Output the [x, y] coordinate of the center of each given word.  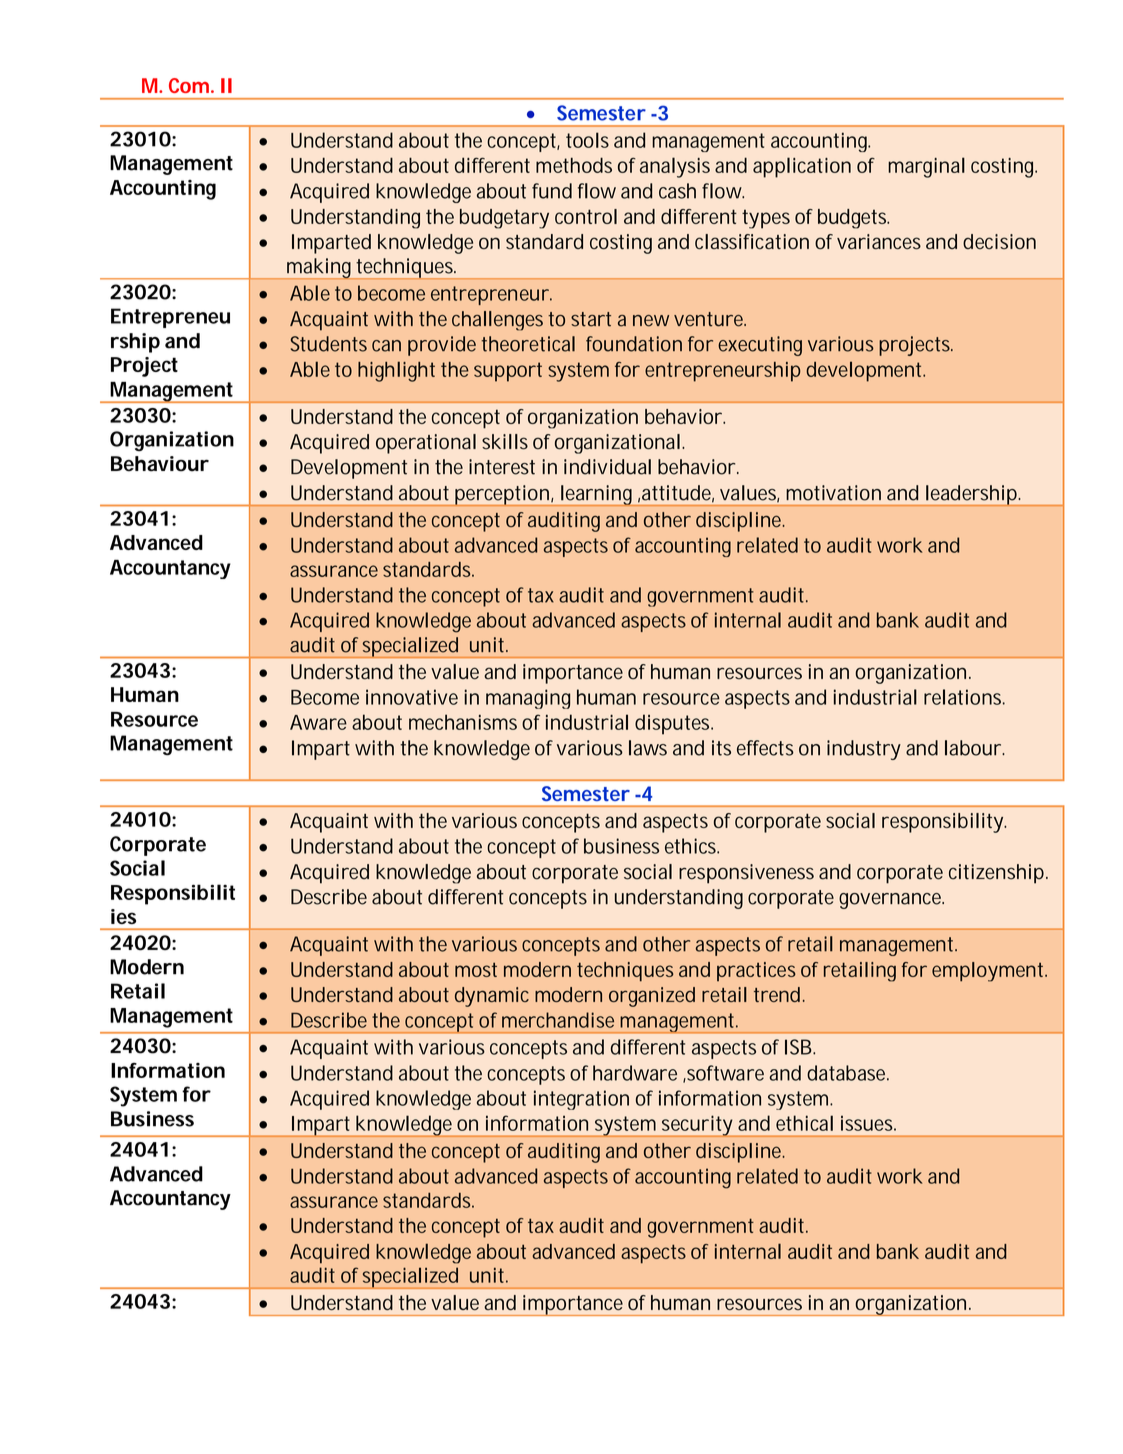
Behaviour [160, 464]
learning [597, 495]
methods [574, 165]
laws [648, 748]
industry [864, 750]
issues [868, 1123]
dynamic [492, 997]
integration [581, 1100]
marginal [926, 167]
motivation [833, 493]
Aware [318, 722]
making [320, 268]
